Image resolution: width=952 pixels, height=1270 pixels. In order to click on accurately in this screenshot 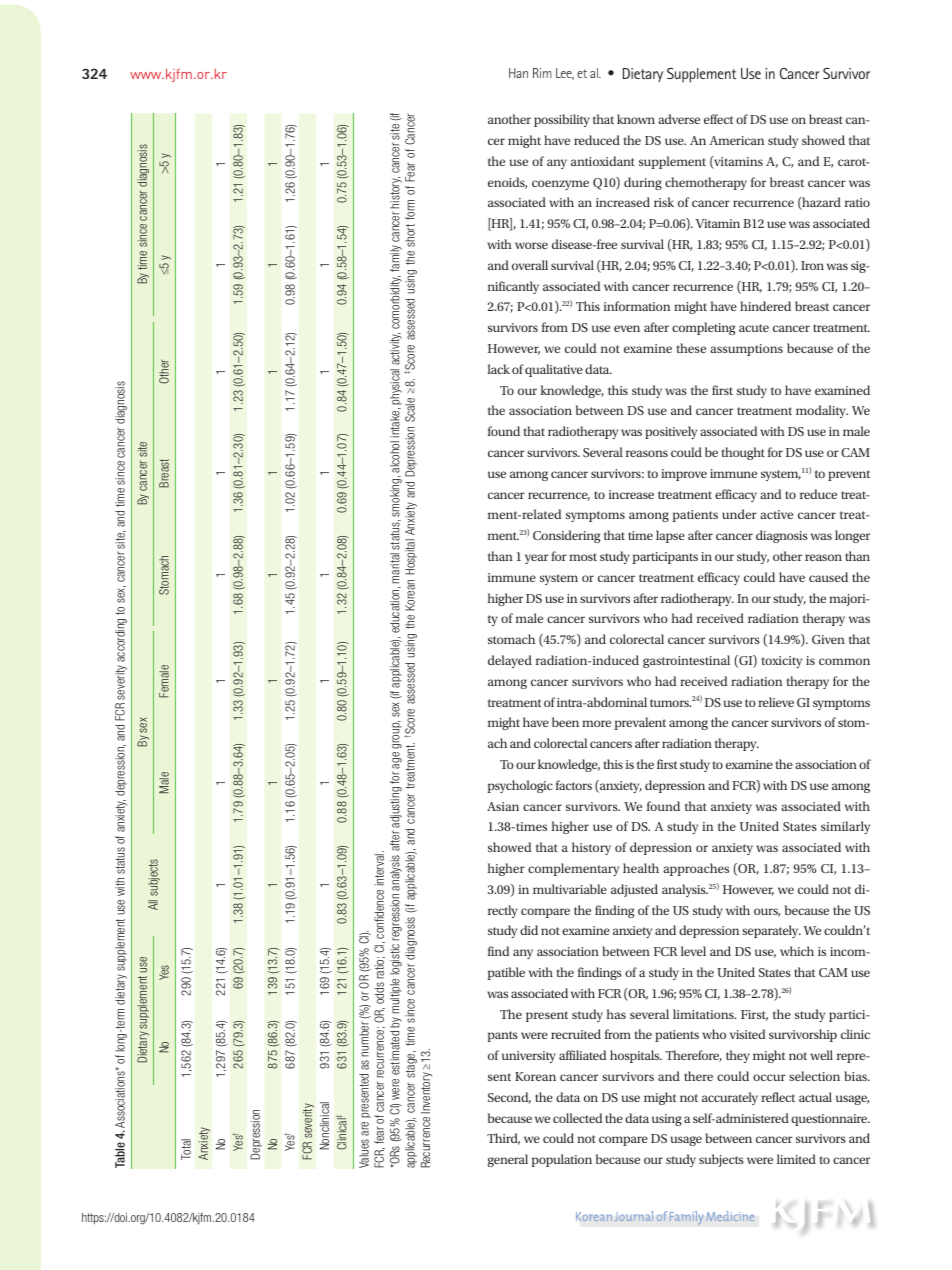, I will do `click(730, 1098)`.
